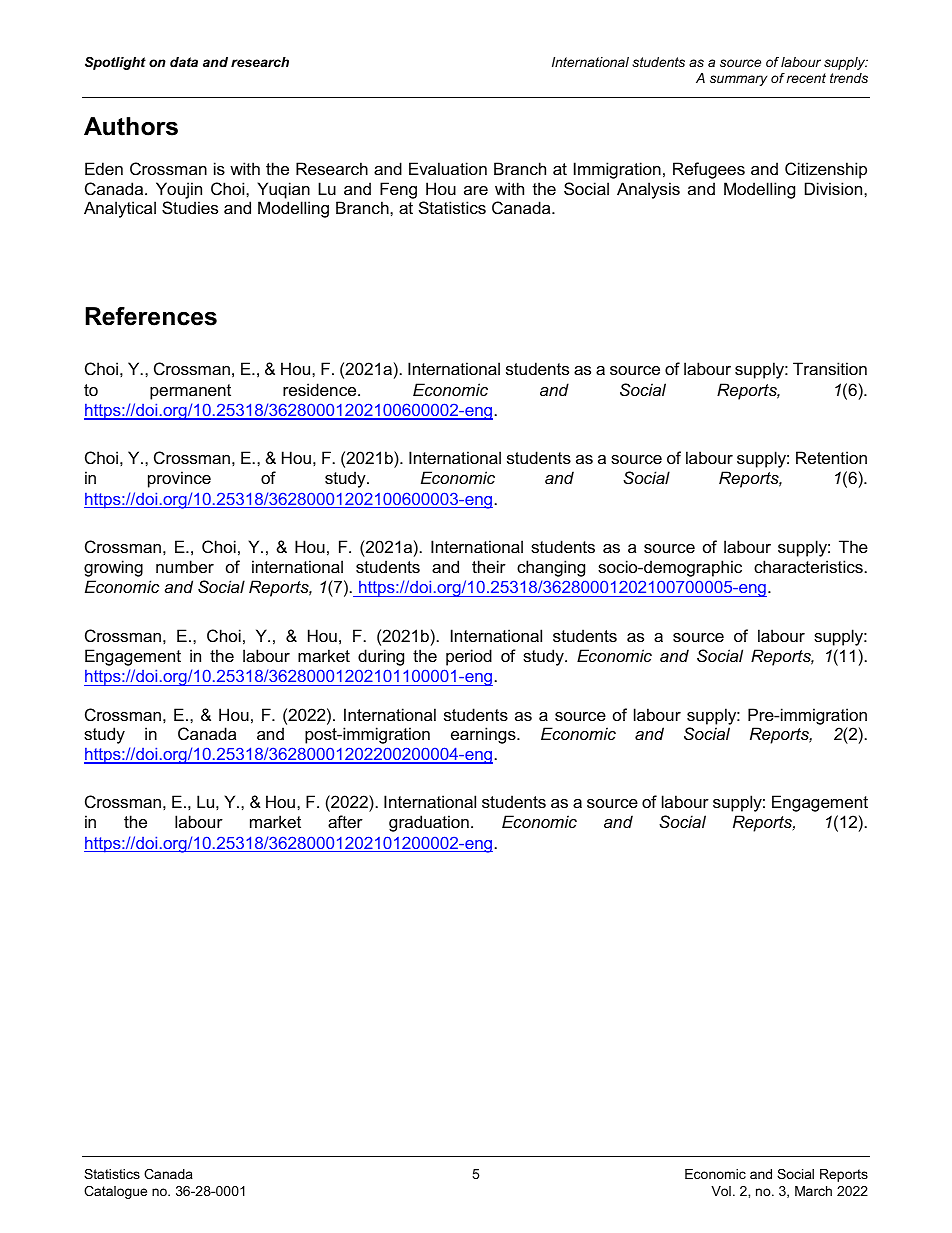 The height and width of the page is (1233, 952). What do you see at coordinates (115, 1192) in the page?
I see `Catalogue` at bounding box center [115, 1192].
